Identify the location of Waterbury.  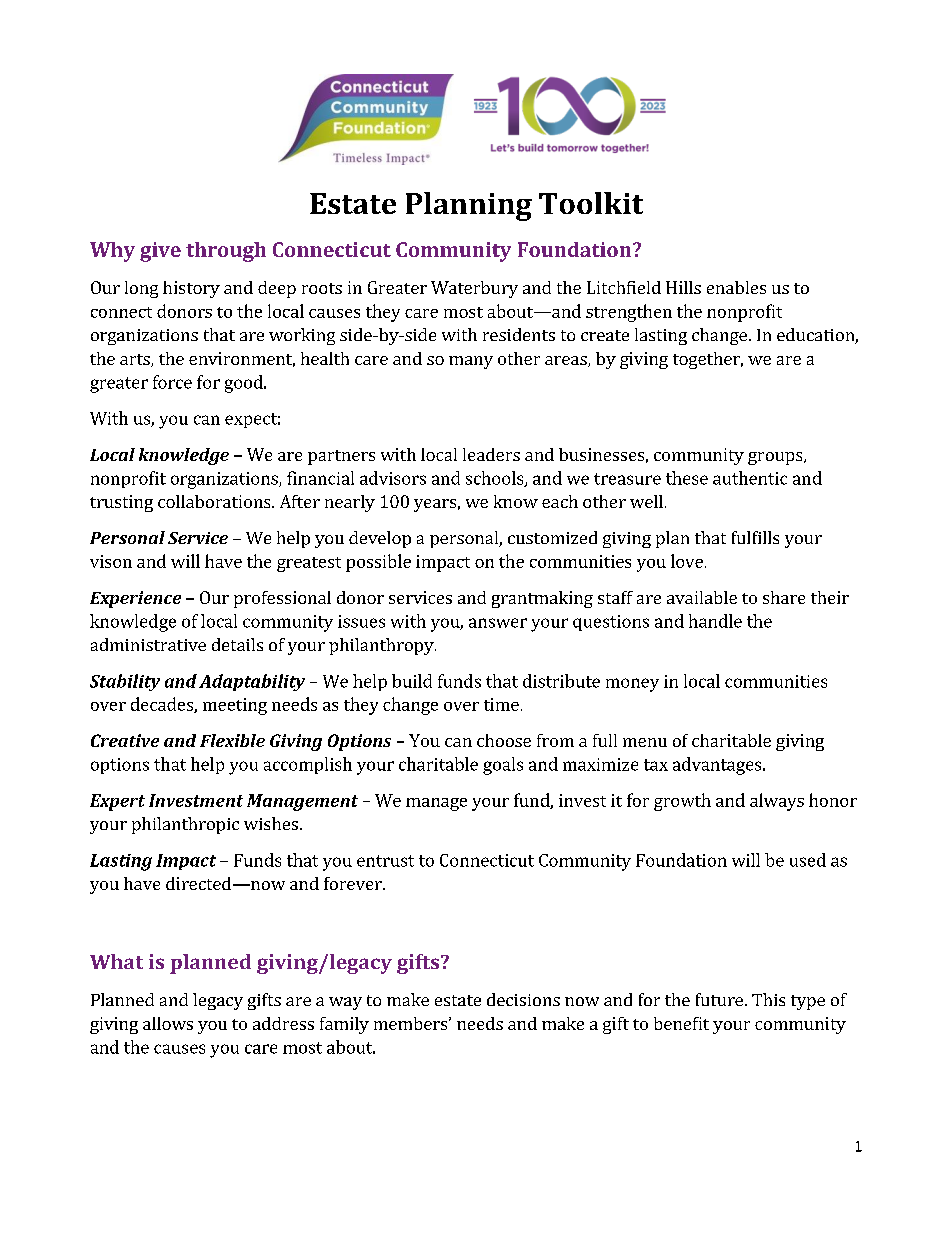
(474, 289).
